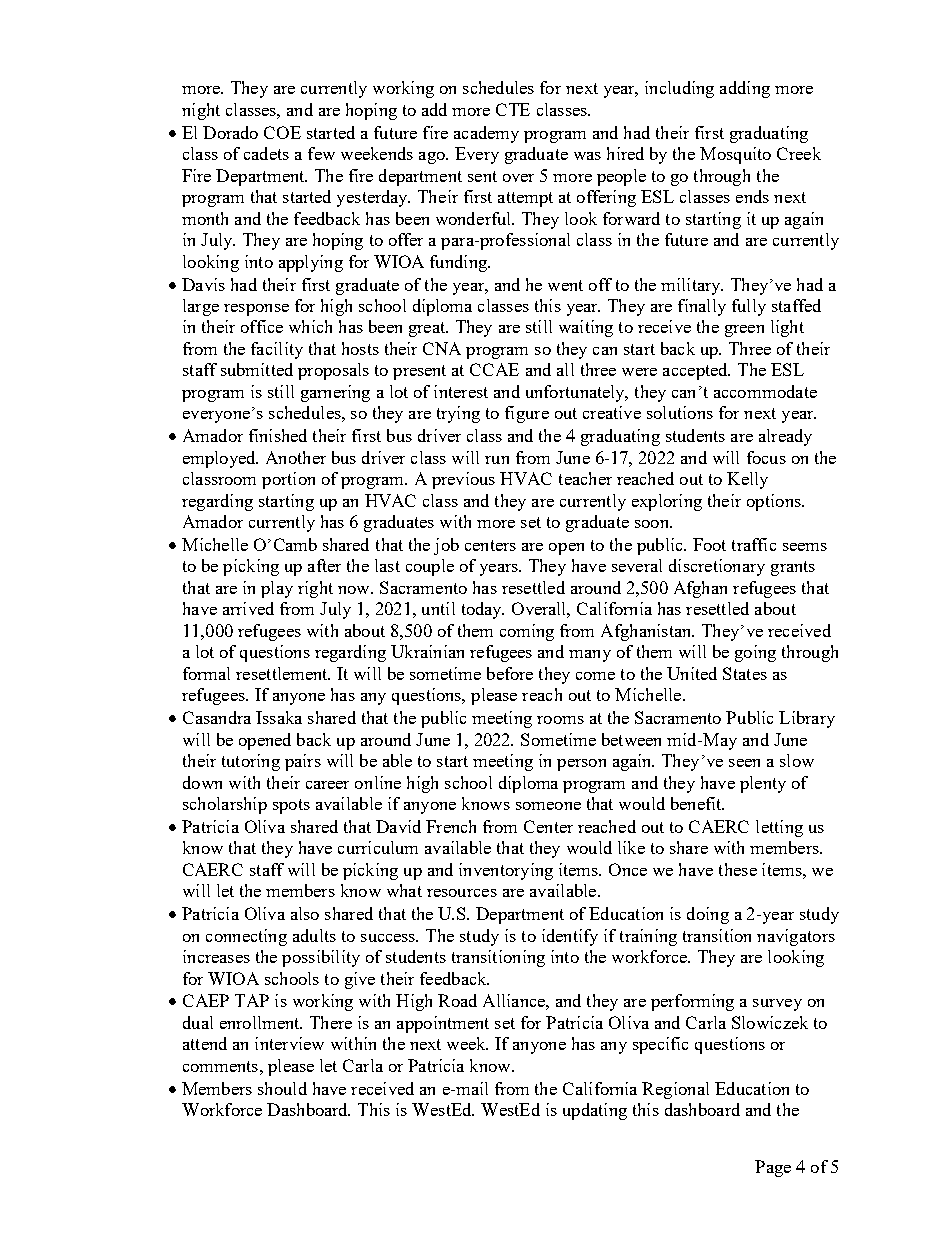 The height and width of the screenshot is (1233, 952). Describe the element at coordinates (548, 806) in the screenshot. I see `someone` at that location.
